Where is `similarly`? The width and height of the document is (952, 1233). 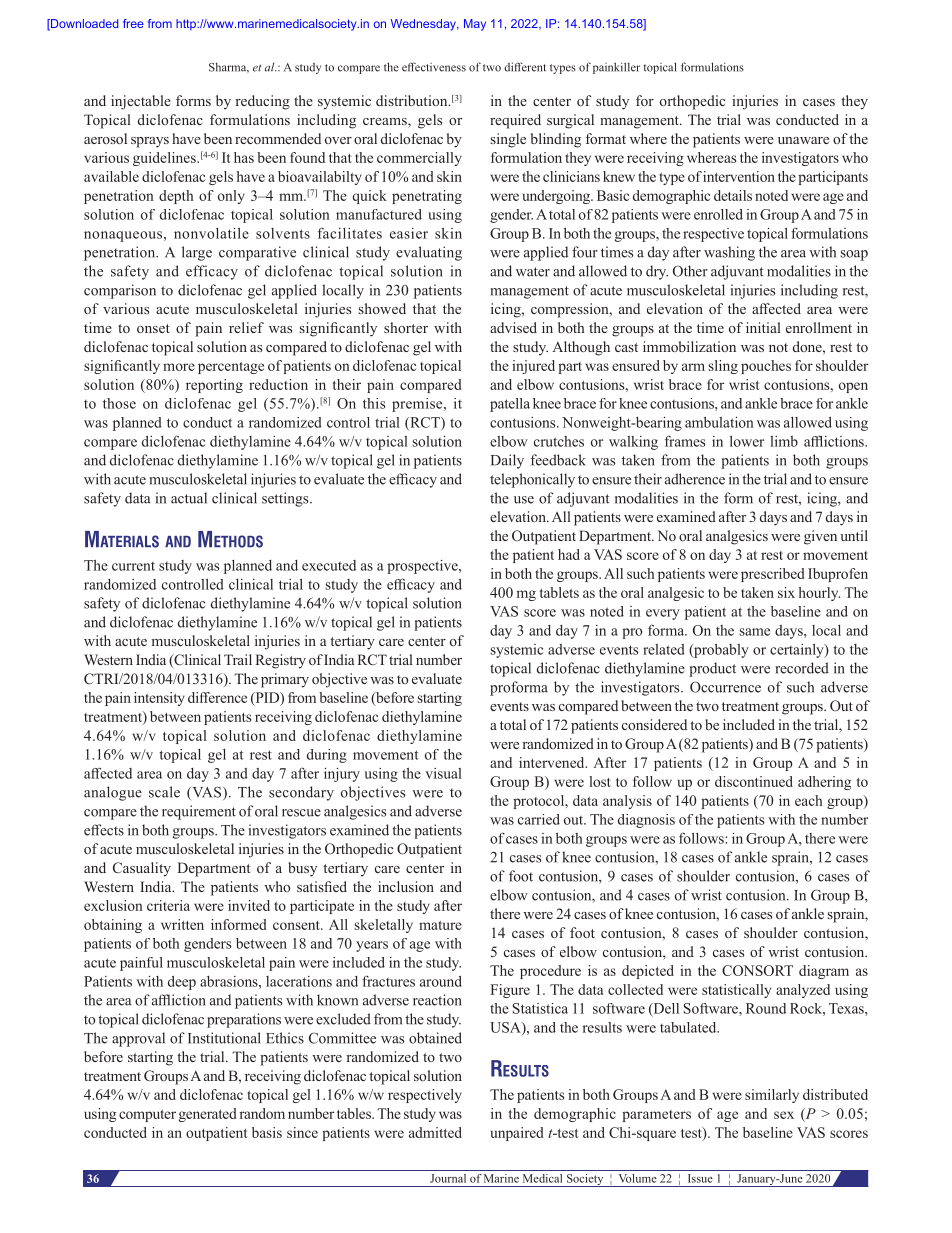
similarly is located at coordinates (772, 1096).
